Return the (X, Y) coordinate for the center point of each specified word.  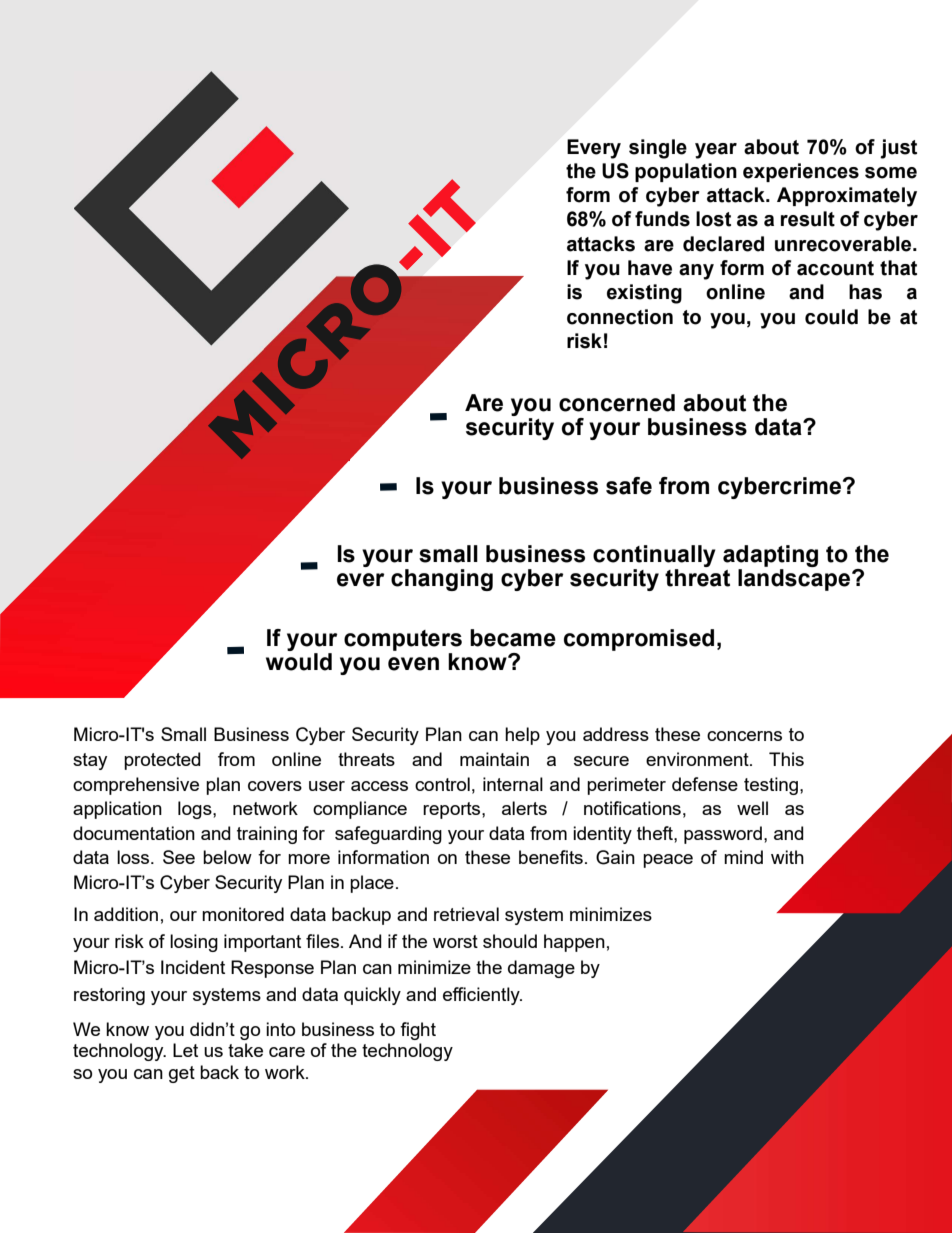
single (658, 149)
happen (574, 943)
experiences (801, 172)
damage (541, 969)
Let (185, 1050)
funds (662, 219)
